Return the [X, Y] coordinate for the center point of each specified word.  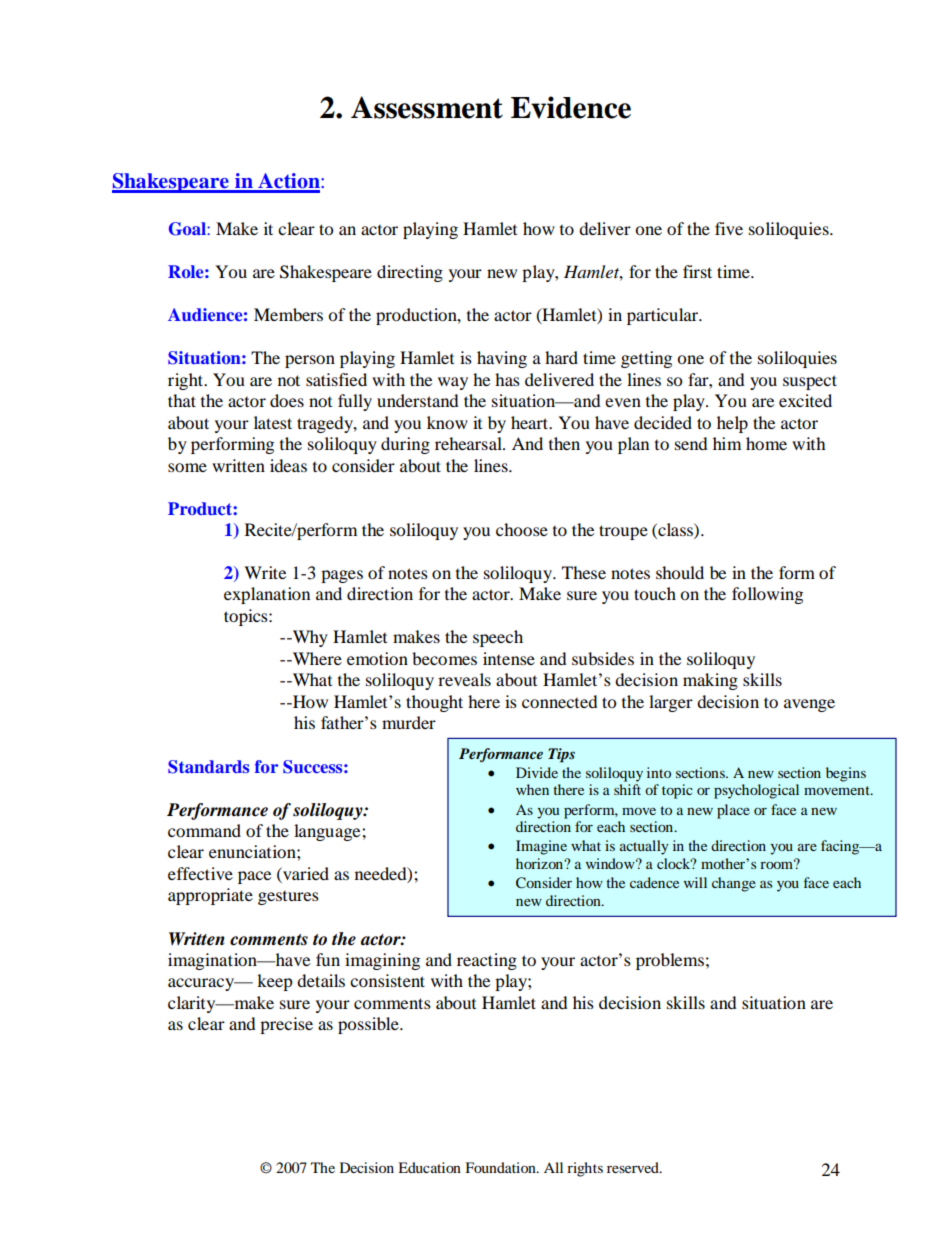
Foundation [501, 1167]
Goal [188, 229]
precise [286, 1025]
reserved [634, 1167]
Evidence [571, 107]
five [729, 228]
